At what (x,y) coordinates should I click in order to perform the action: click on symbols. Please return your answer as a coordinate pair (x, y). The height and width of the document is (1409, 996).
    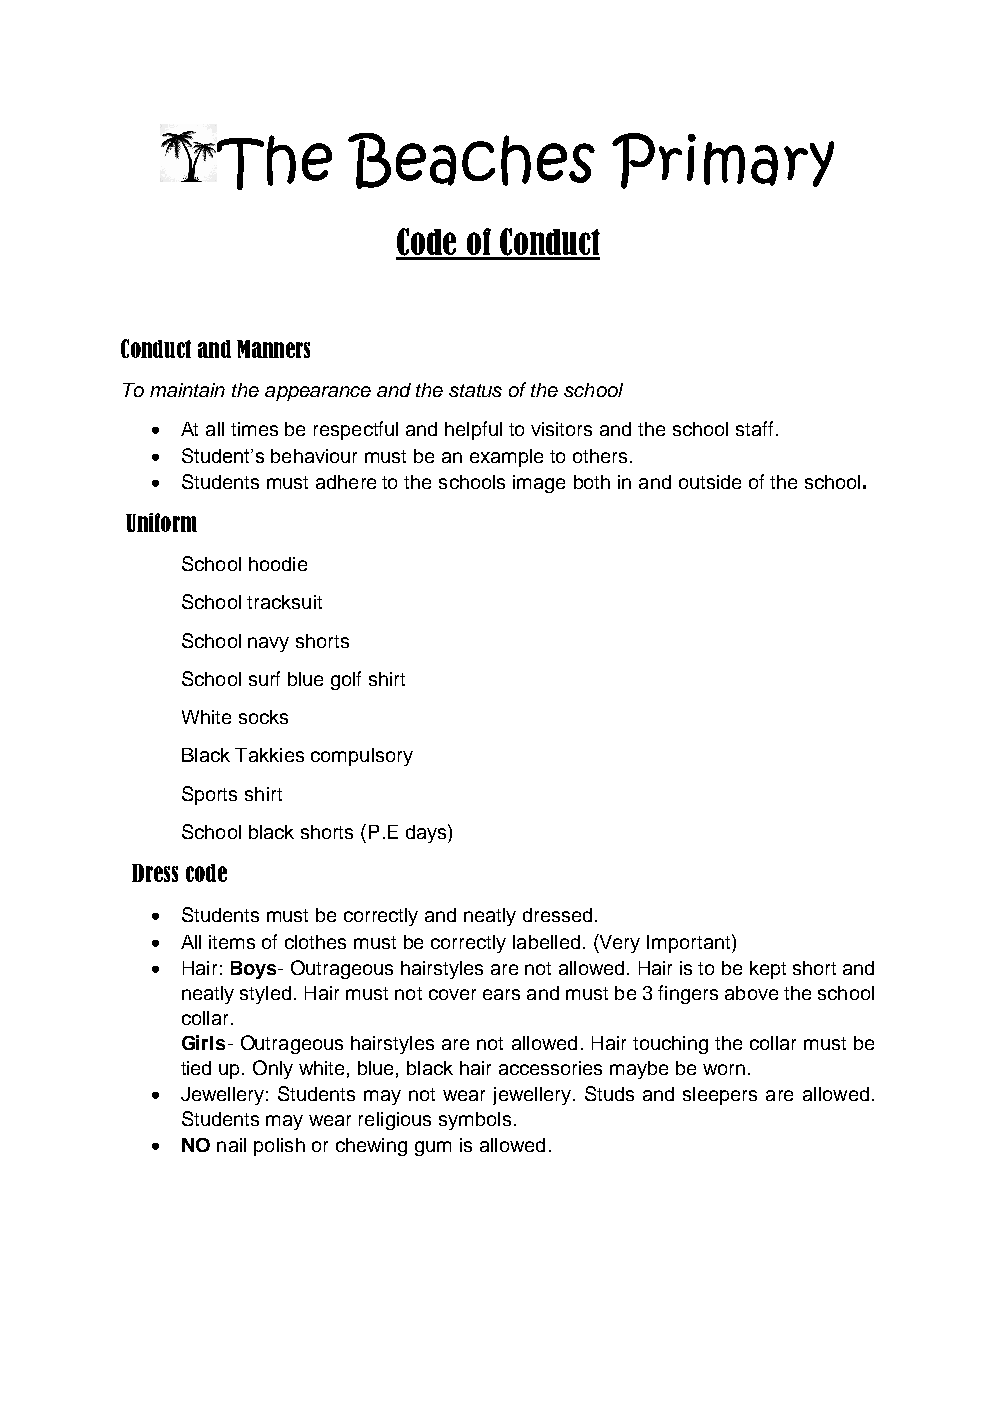
    Looking at the image, I should click on (475, 1121).
